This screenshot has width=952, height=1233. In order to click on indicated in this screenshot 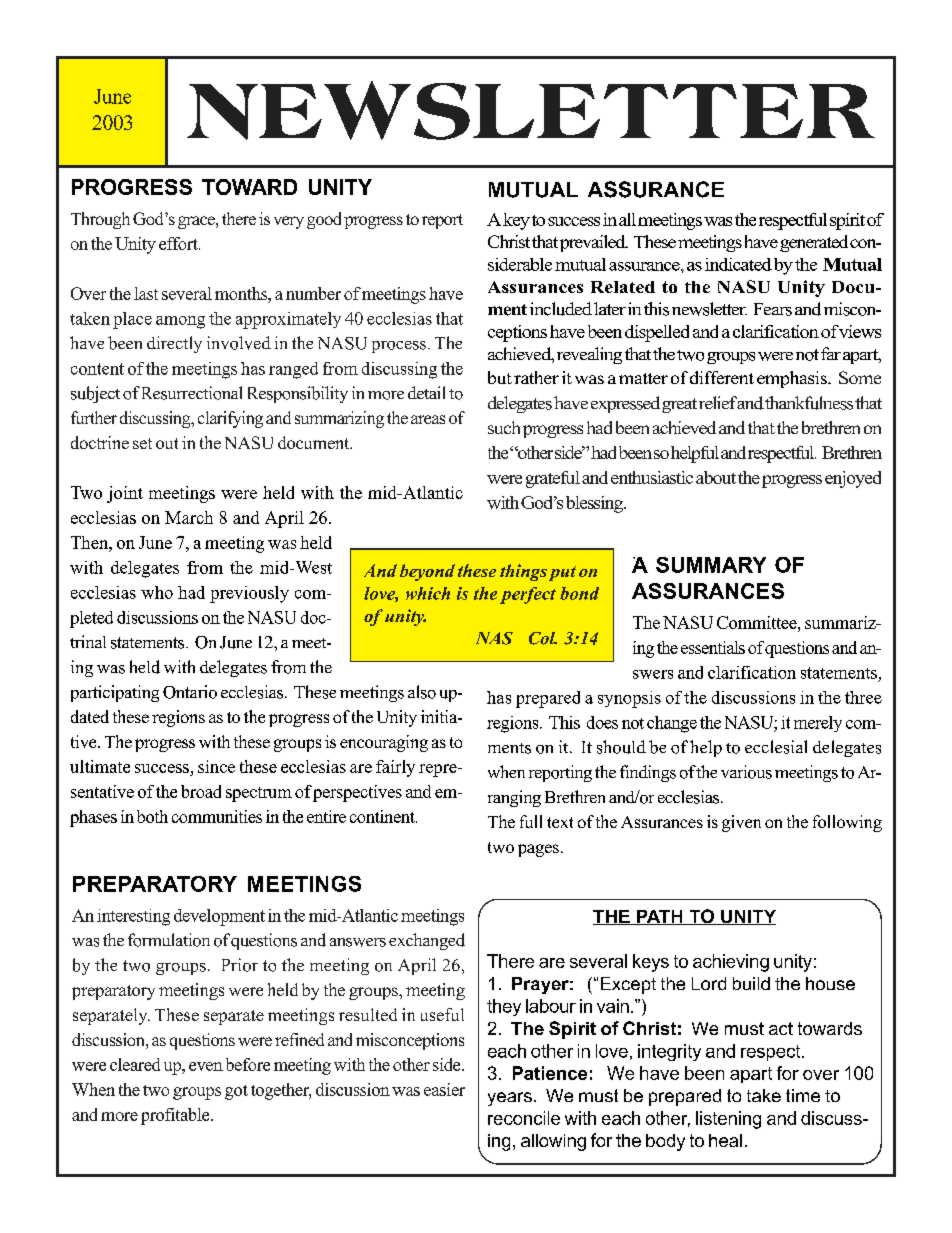, I will do `click(738, 264)`.
